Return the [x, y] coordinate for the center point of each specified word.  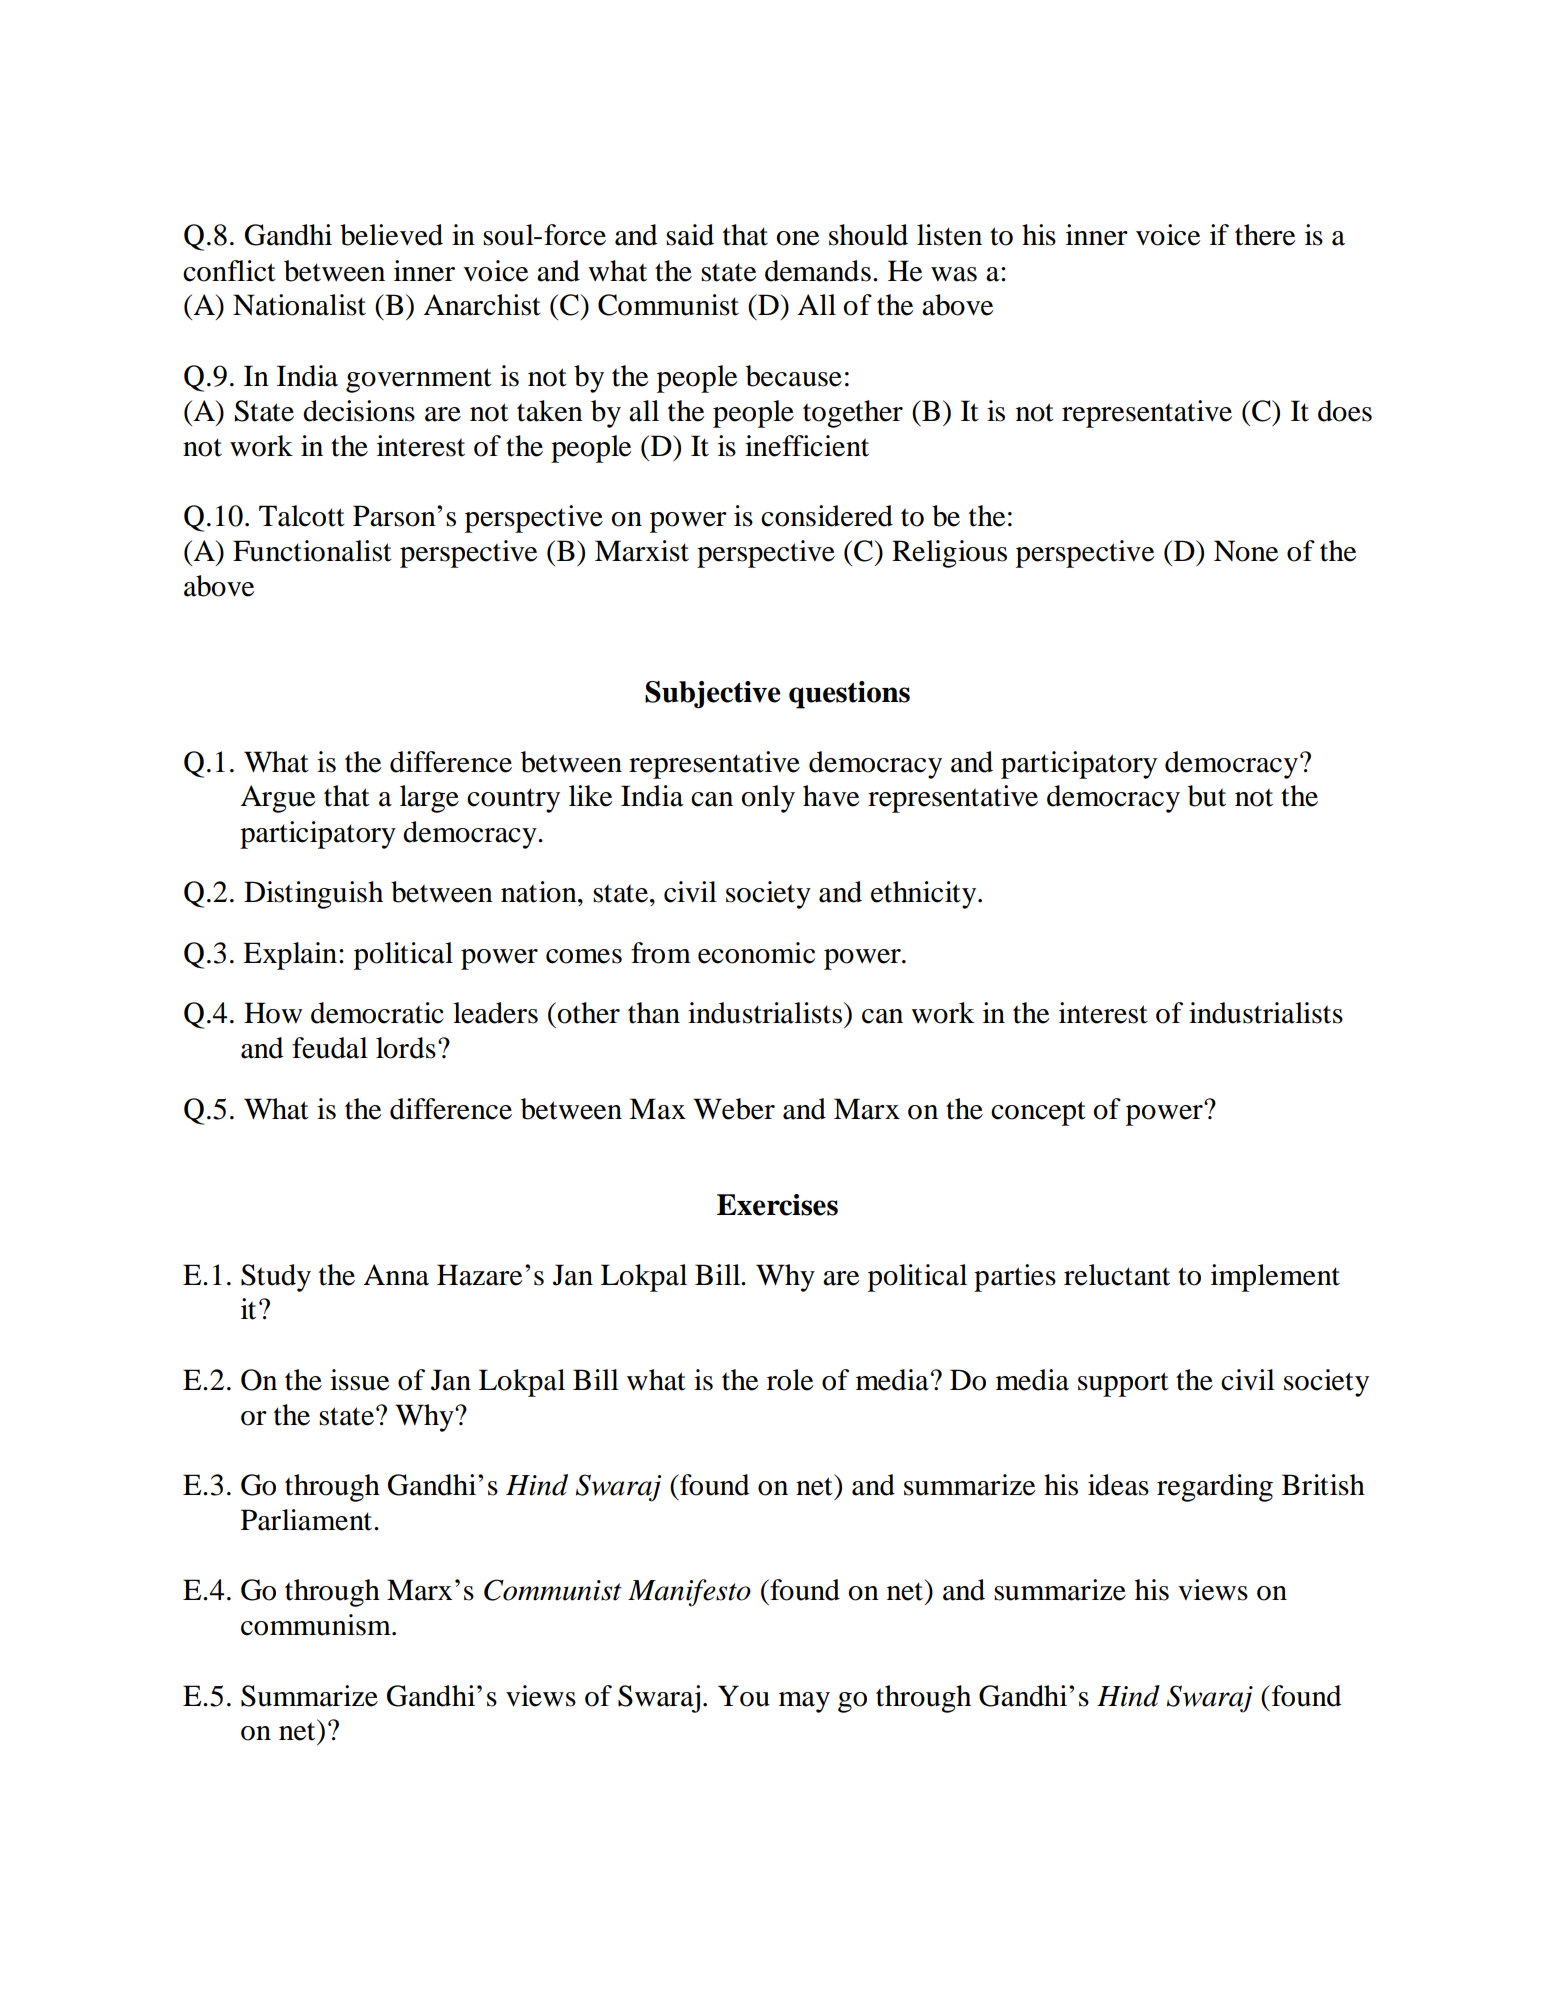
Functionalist [312, 551]
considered [827, 516]
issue [359, 1380]
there [1265, 235]
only [768, 799]
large [429, 799]
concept [1038, 1113]
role [790, 1380]
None [1246, 551]
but [1207, 796]
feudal [330, 1048]
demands [818, 271]
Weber [734, 1109]
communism [317, 1625]
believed [391, 235]
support [1123, 1384]
